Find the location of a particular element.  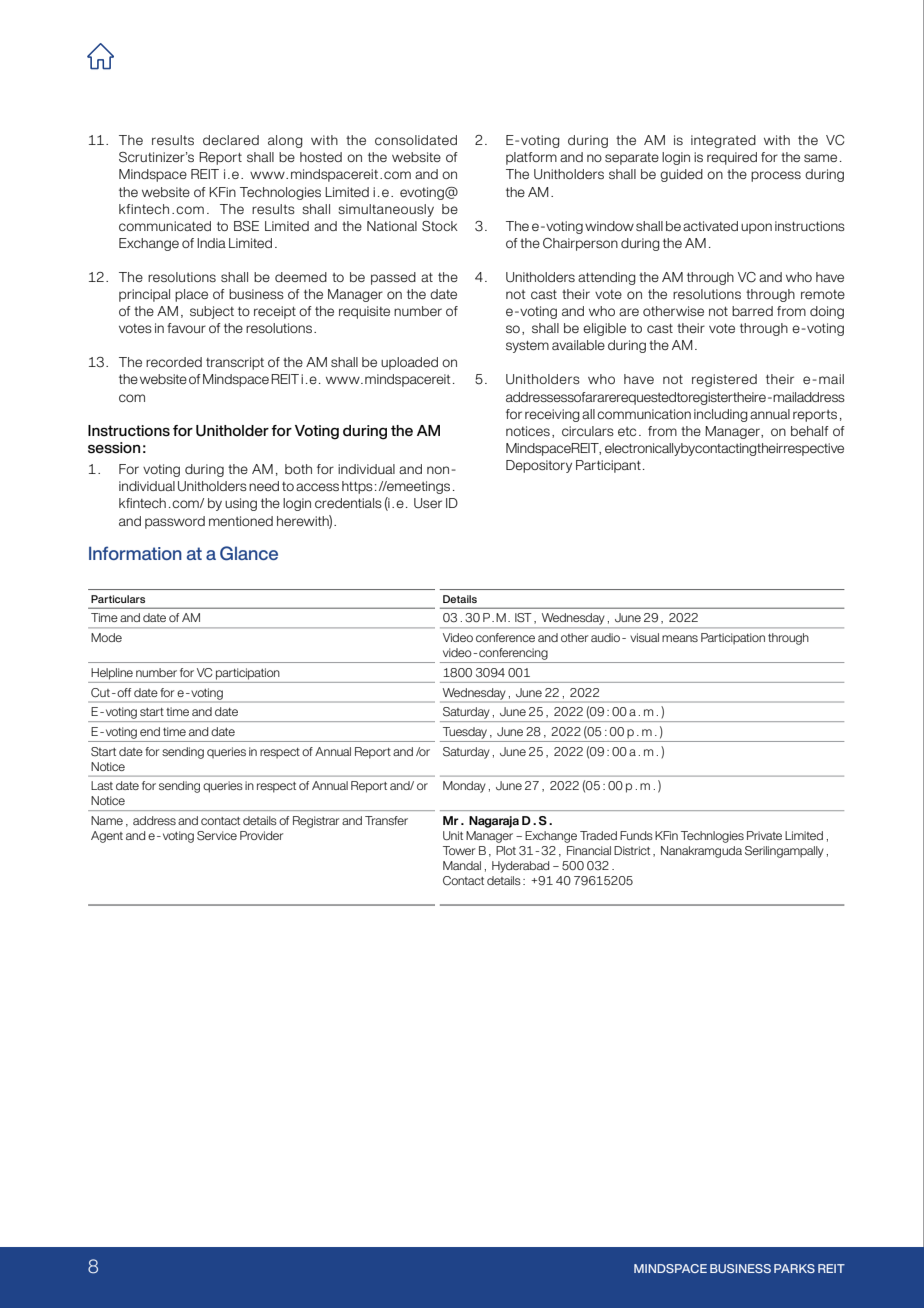

platform is located at coordinates (531, 158).
